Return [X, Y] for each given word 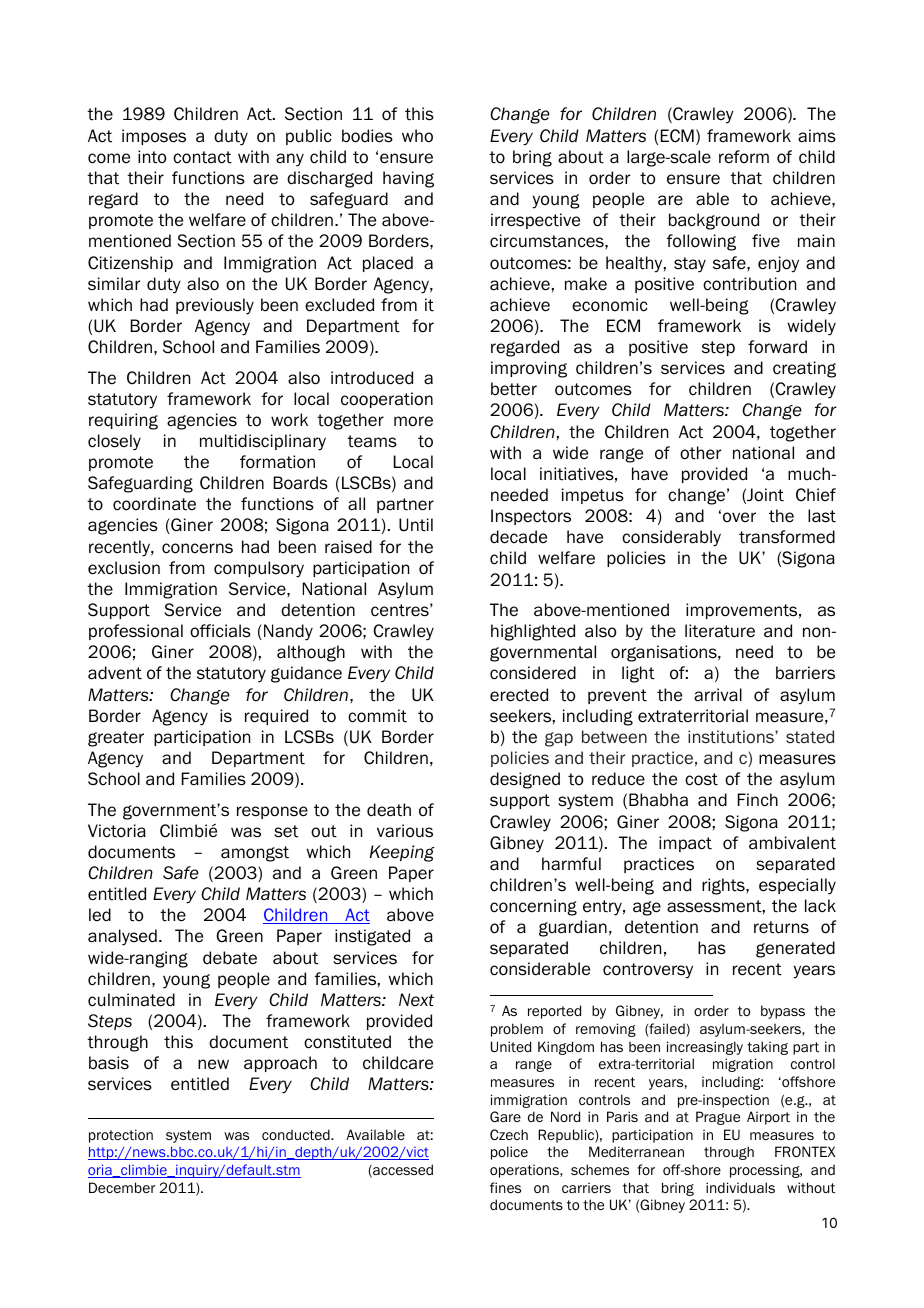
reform [744, 157]
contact [202, 157]
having [408, 179]
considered [533, 673]
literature [720, 631]
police [509, 1153]
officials [220, 631]
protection [121, 1136]
